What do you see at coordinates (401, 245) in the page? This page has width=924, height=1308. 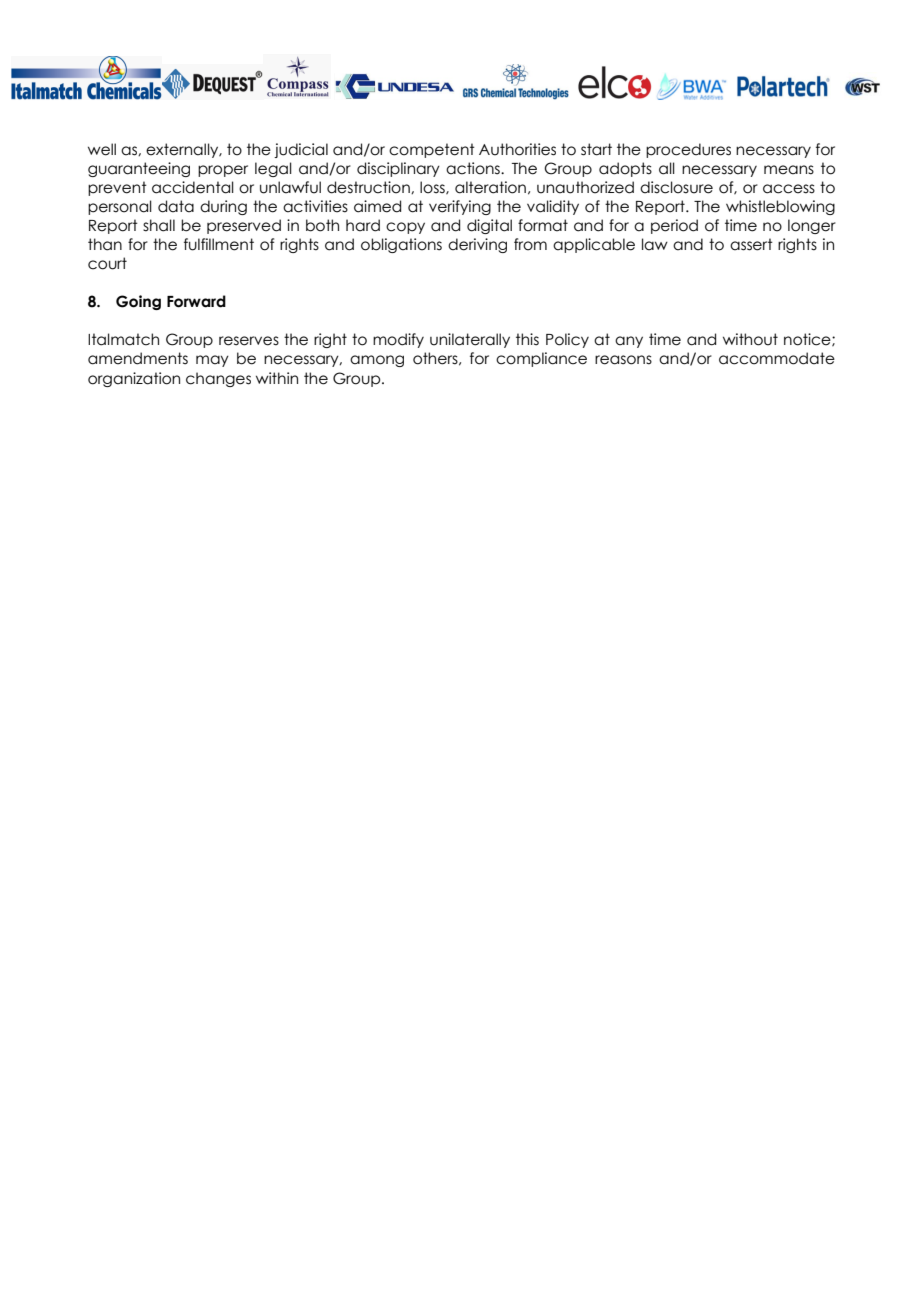 I see `obligations` at bounding box center [401, 245].
